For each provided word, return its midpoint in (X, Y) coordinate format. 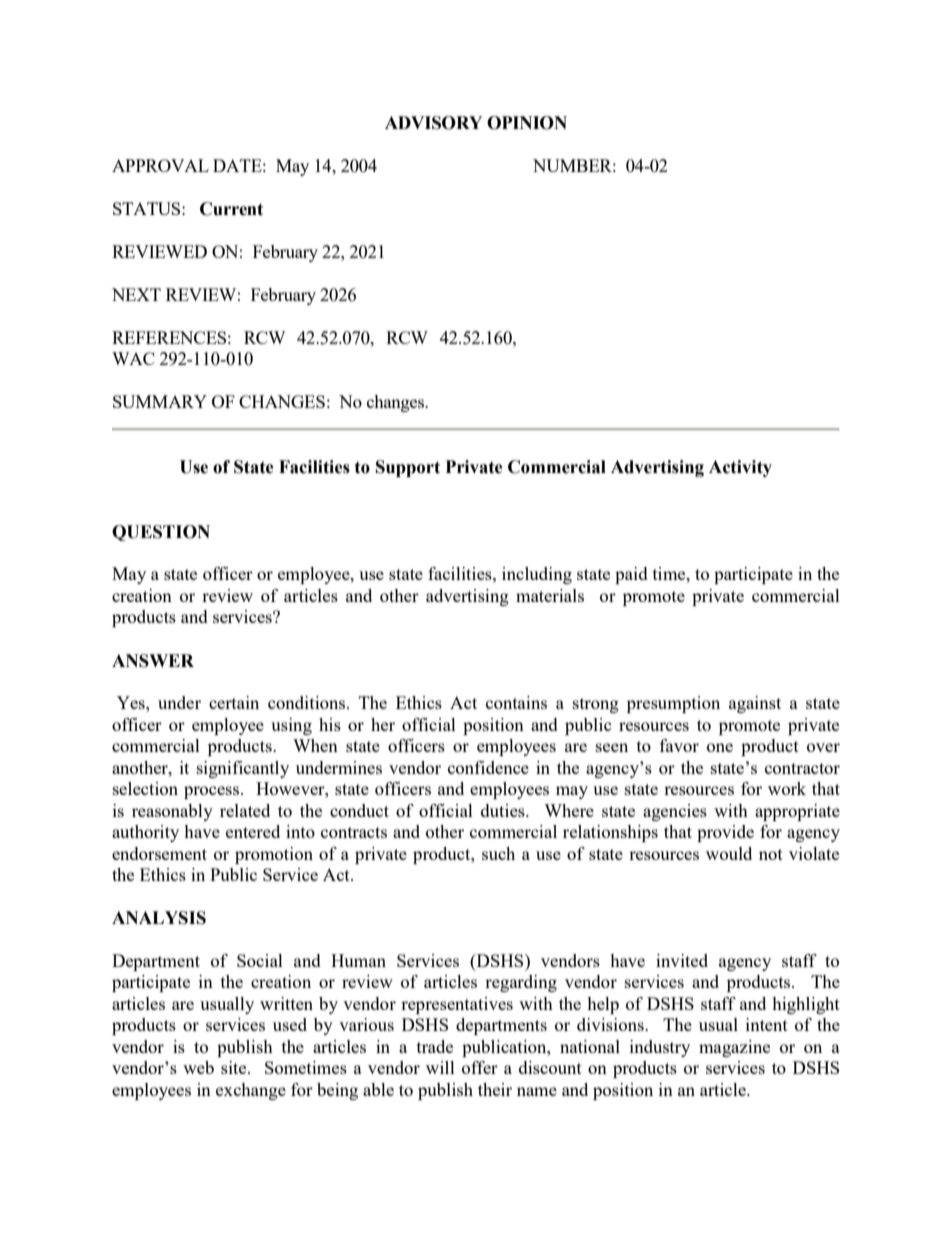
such (498, 853)
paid (631, 575)
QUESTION (161, 533)
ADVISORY (433, 123)
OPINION (527, 123)
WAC (133, 358)
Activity (740, 468)
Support (408, 468)
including (537, 575)
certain (234, 702)
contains (516, 702)
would (729, 853)
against (755, 704)
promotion (274, 855)
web (198, 1067)
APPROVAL (160, 165)
